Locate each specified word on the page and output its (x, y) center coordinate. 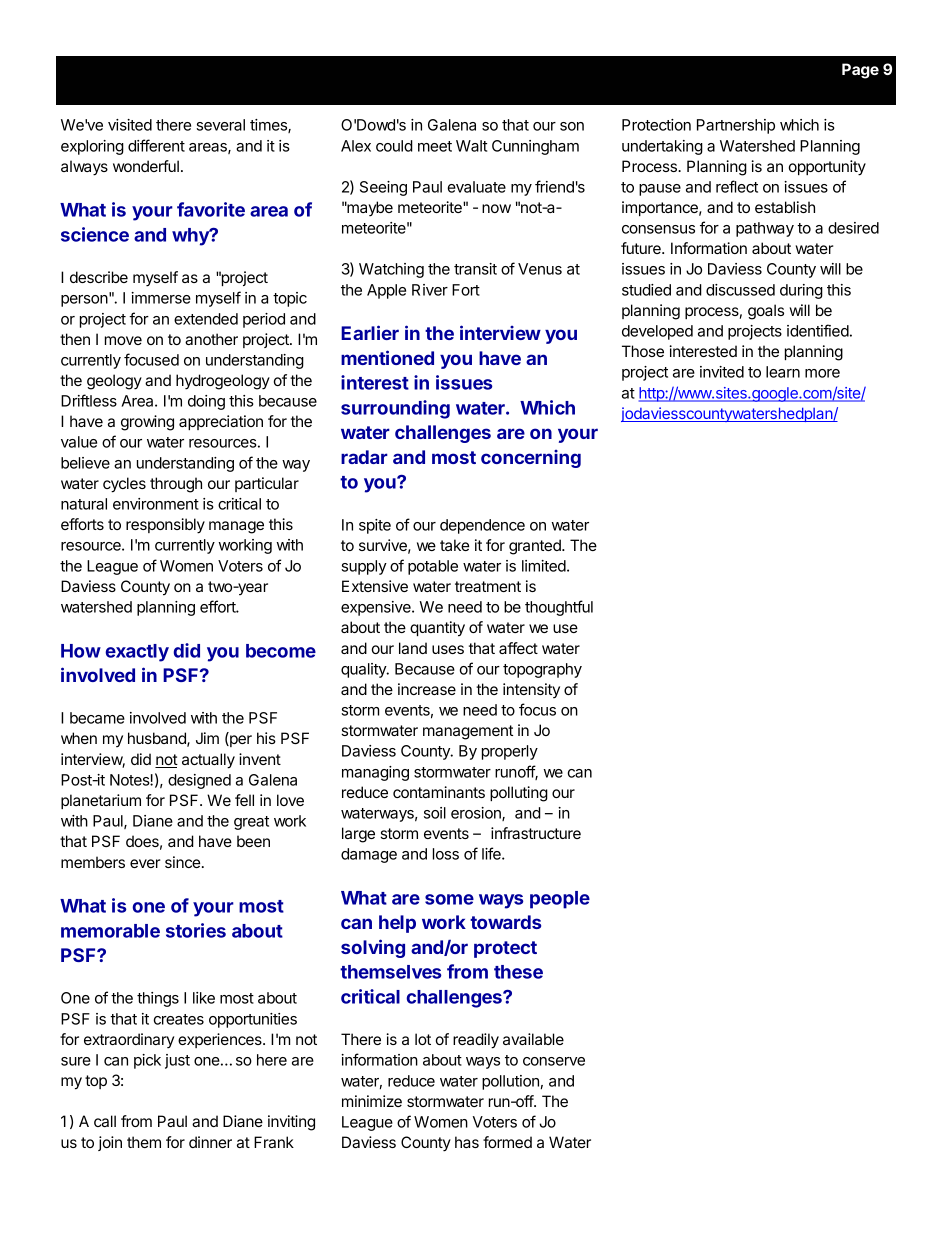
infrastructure (536, 833)
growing (147, 423)
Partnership (736, 126)
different (156, 145)
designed (199, 781)
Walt (471, 146)
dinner (210, 1142)
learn (783, 372)
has (467, 1142)
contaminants (439, 792)
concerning (531, 459)
